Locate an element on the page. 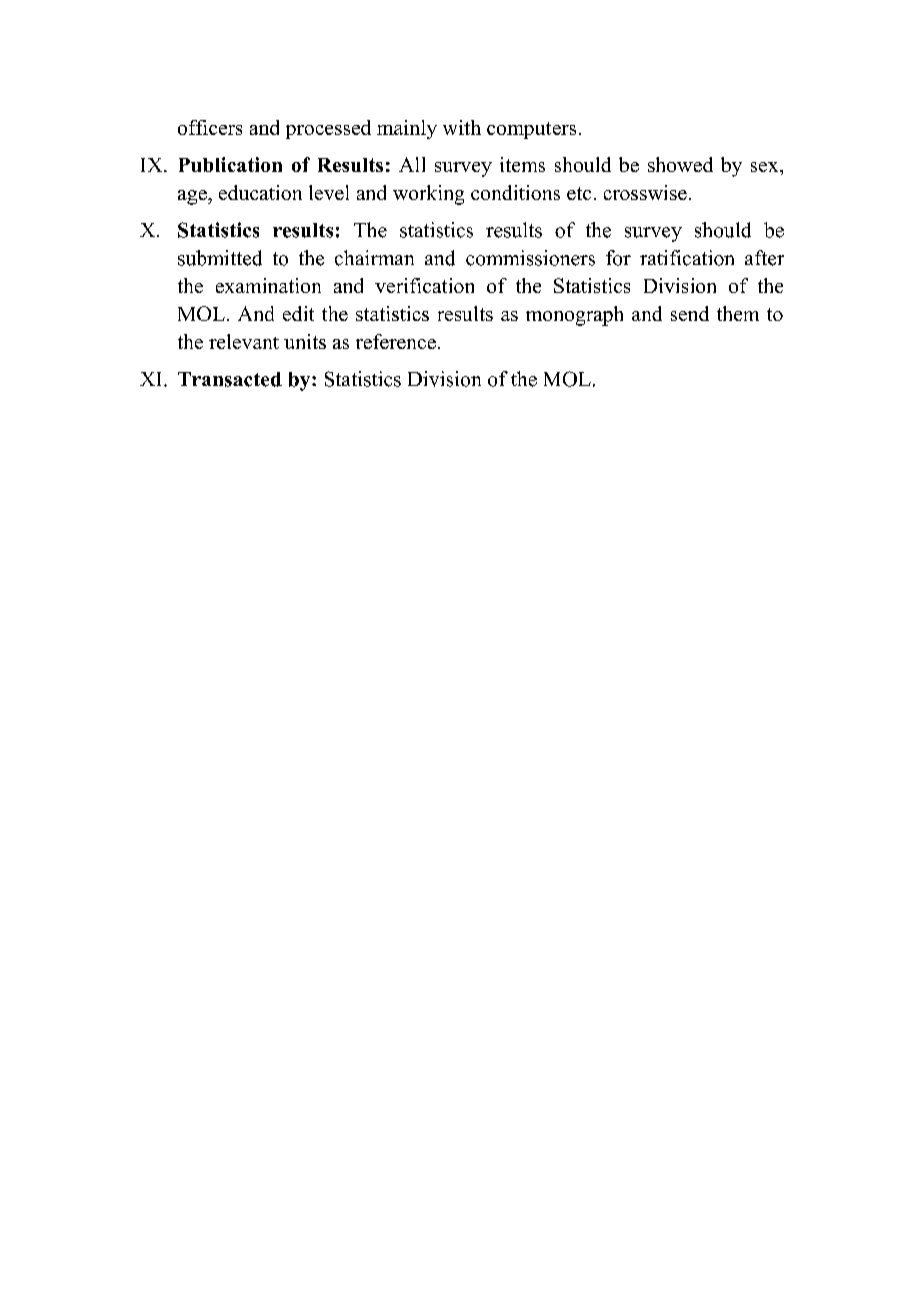 This document has width=924, height=1308. Transacted is located at coordinates (230, 379).
